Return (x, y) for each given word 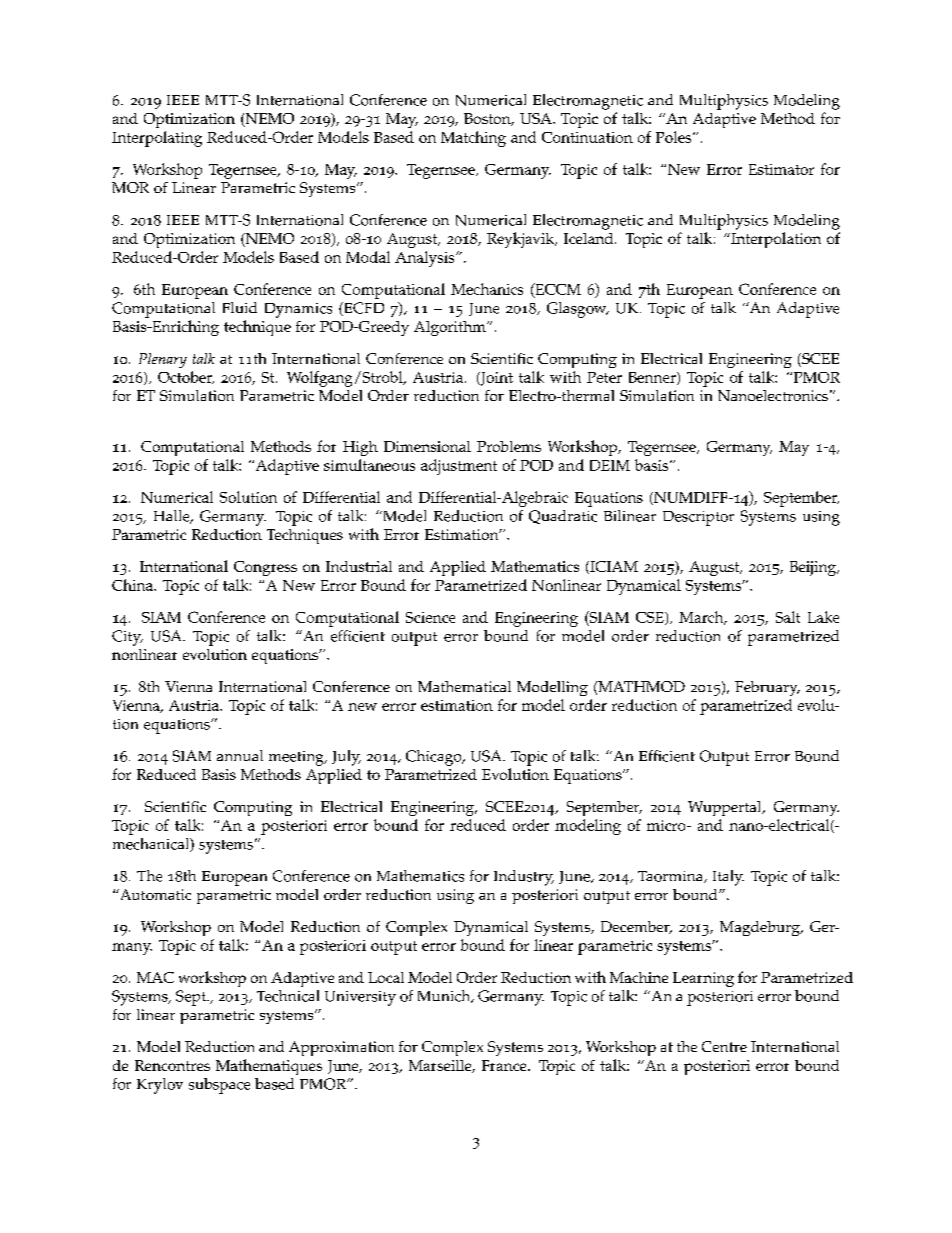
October (186, 377)
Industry (524, 878)
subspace (219, 1086)
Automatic (154, 894)
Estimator (781, 169)
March (702, 618)
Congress (265, 568)
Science (430, 617)
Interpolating (157, 139)
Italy (728, 878)
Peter (604, 377)
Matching (473, 139)
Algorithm (451, 328)
